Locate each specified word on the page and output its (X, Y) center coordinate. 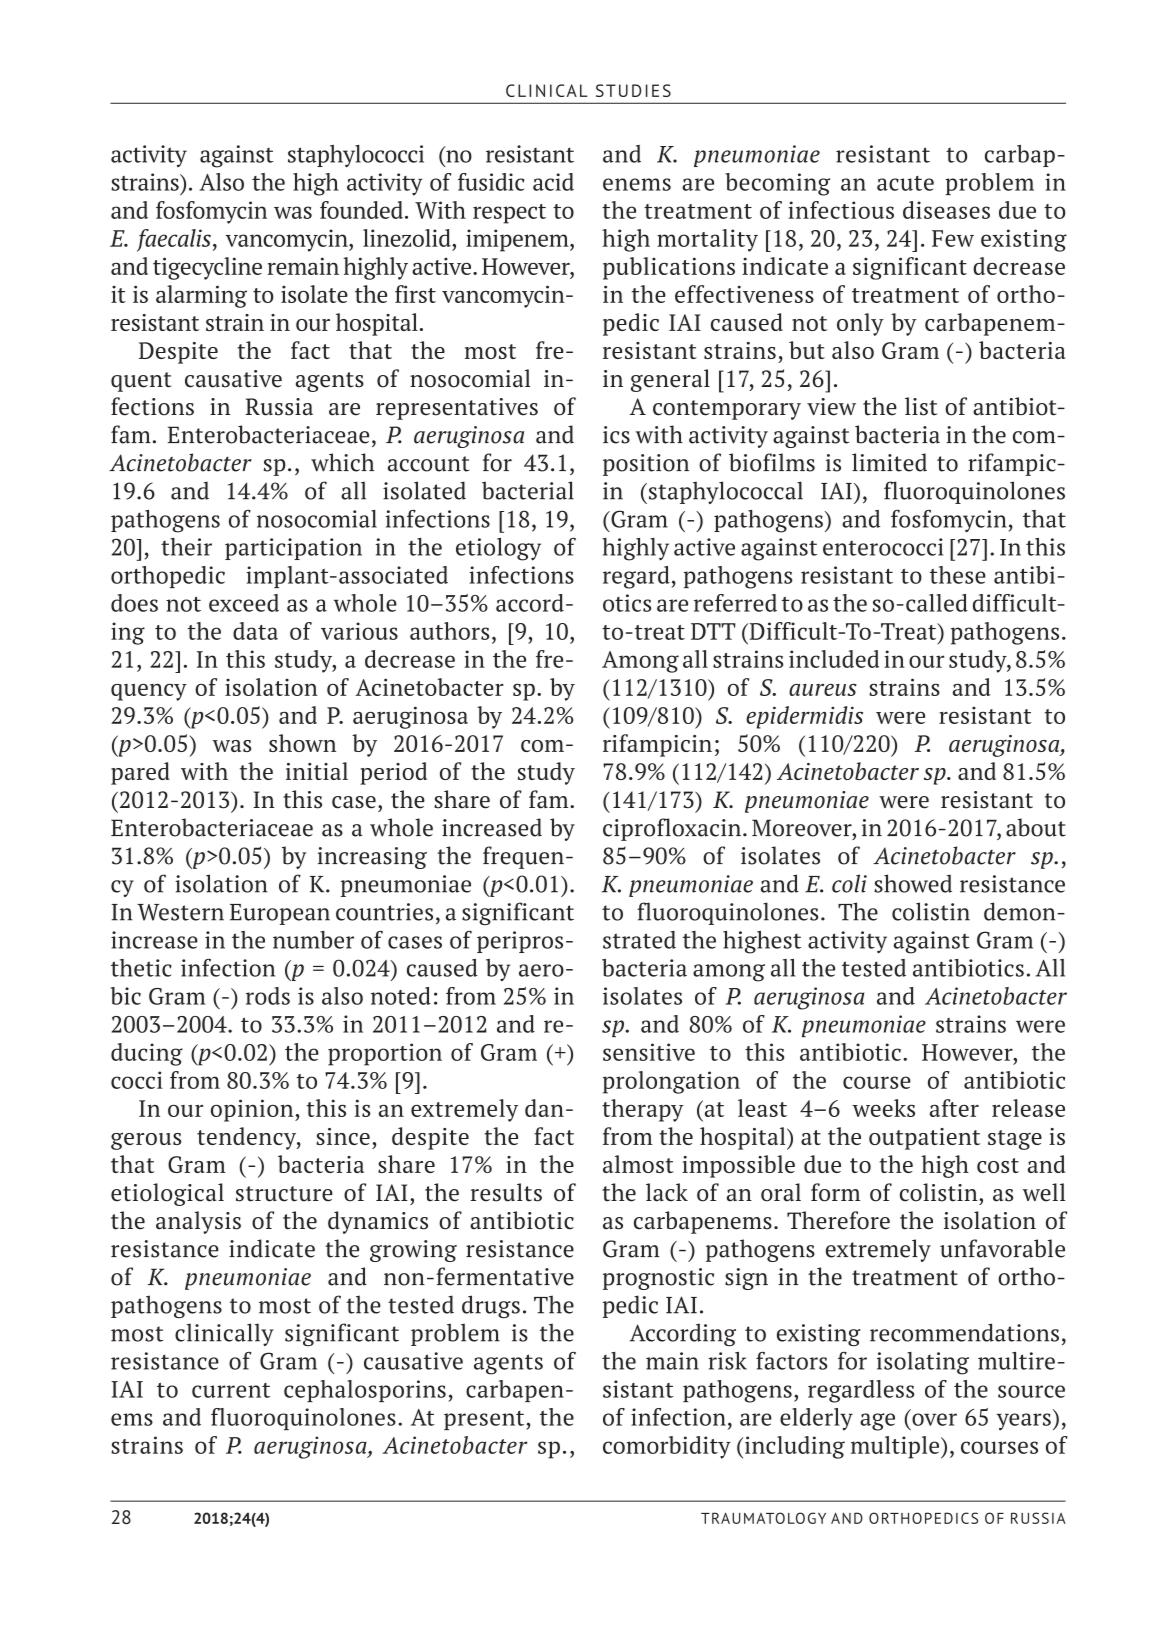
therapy (642, 1110)
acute (905, 183)
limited (889, 462)
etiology (498, 549)
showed (913, 883)
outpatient (924, 1139)
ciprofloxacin (672, 829)
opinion (253, 1110)
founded (361, 210)
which (342, 462)
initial (317, 771)
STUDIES (633, 90)
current (231, 1390)
